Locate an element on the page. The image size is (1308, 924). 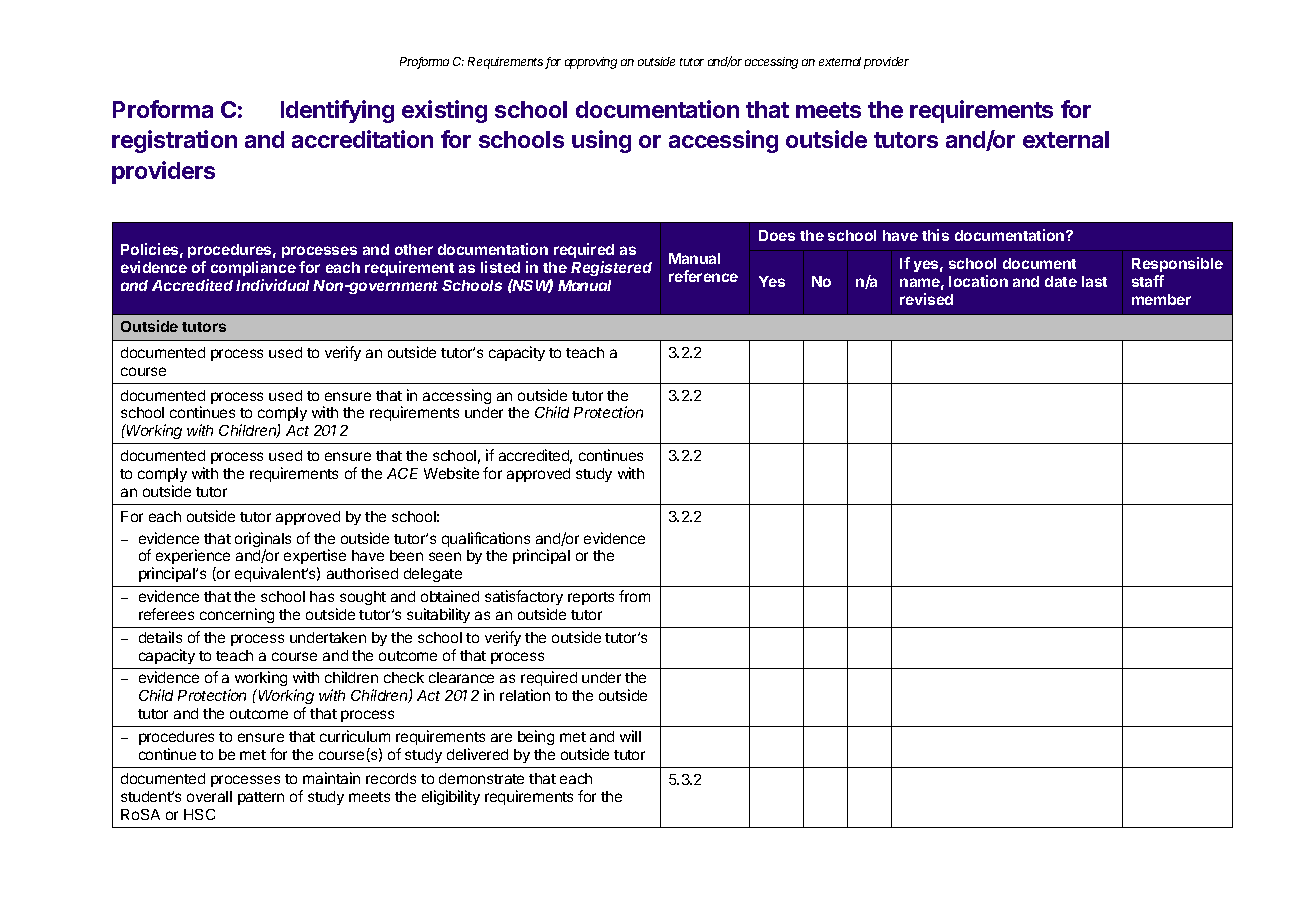
expertise is located at coordinates (315, 558).
